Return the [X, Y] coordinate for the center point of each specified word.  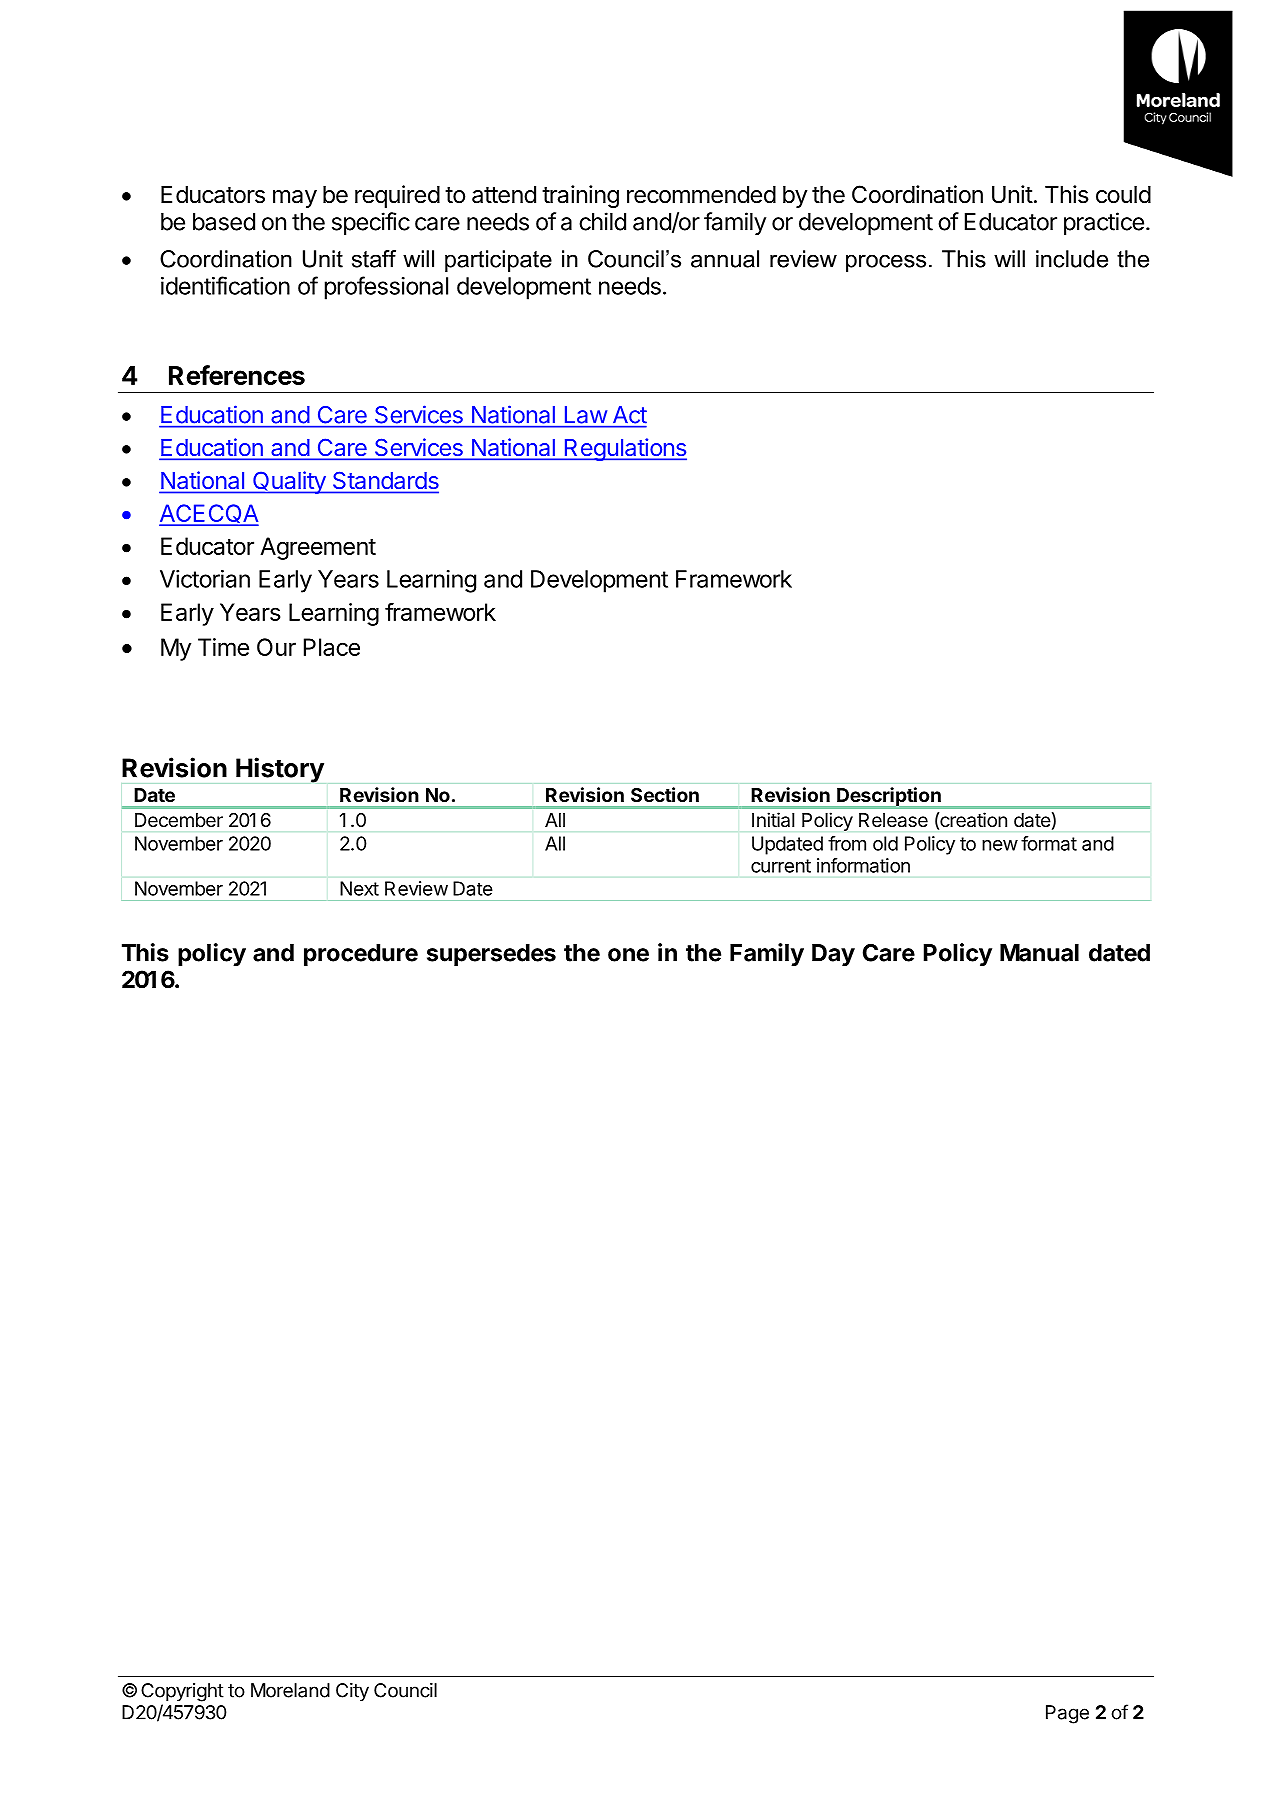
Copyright [182, 1692]
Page [1067, 1714]
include [1072, 259]
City [352, 1692]
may [295, 199]
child [602, 221]
